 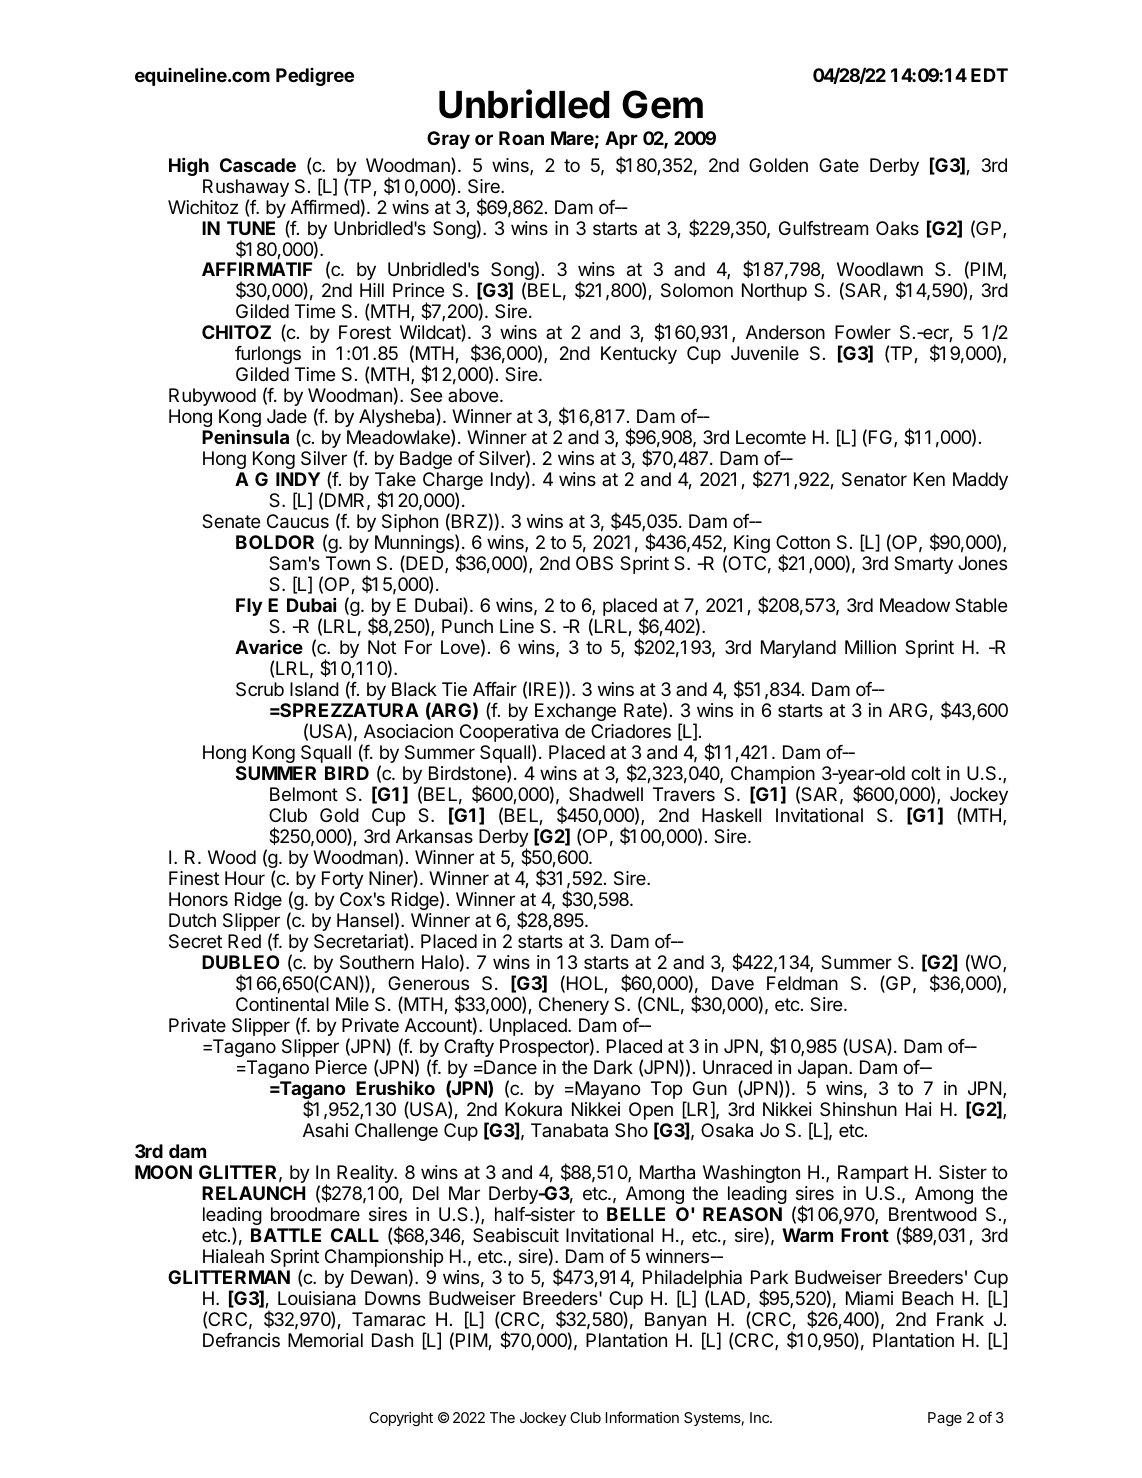 What do you see at coordinates (244, 941) in the page?
I see `Red` at bounding box center [244, 941].
